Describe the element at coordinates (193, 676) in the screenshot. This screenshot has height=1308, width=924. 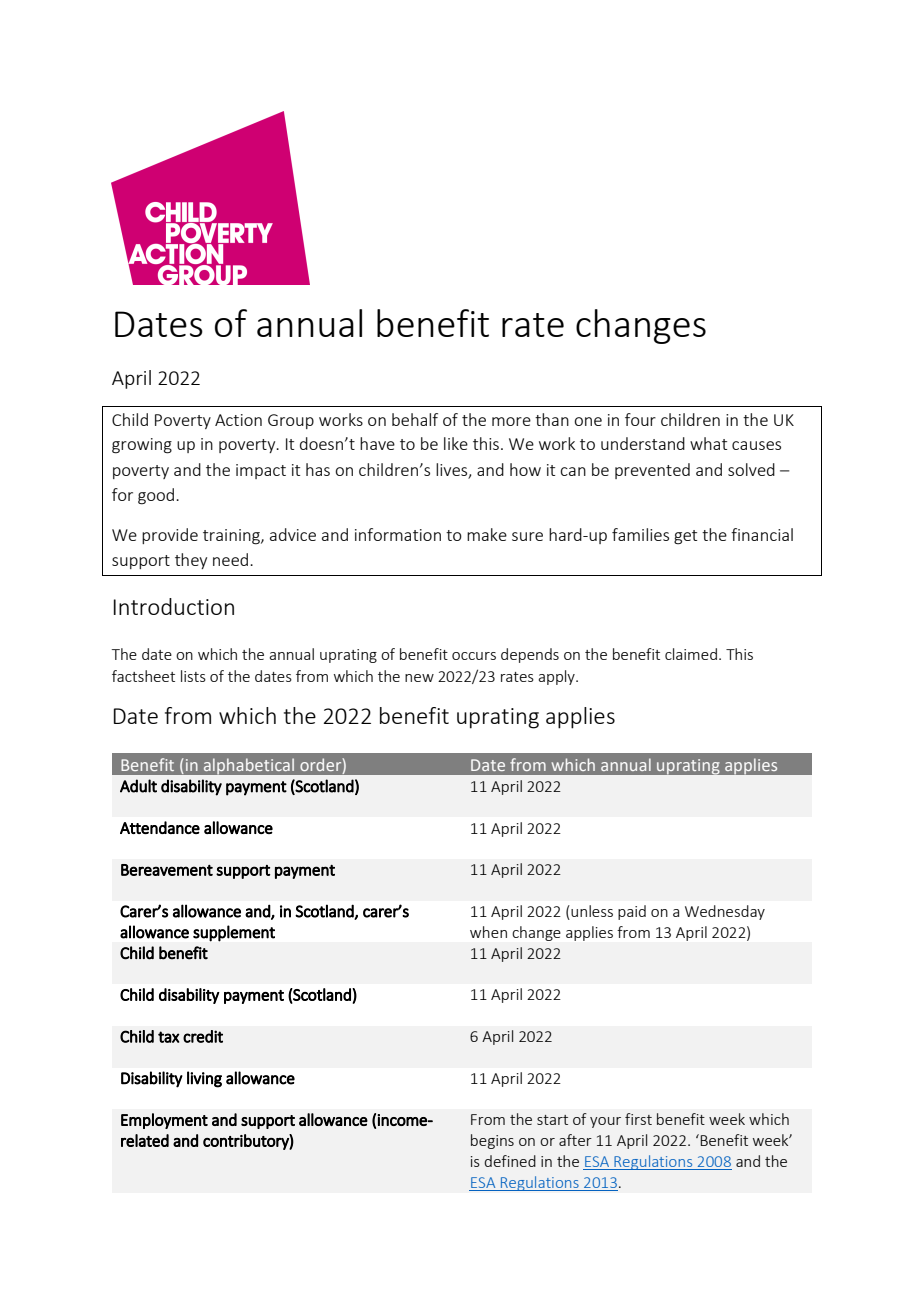
I see `lists` at that location.
